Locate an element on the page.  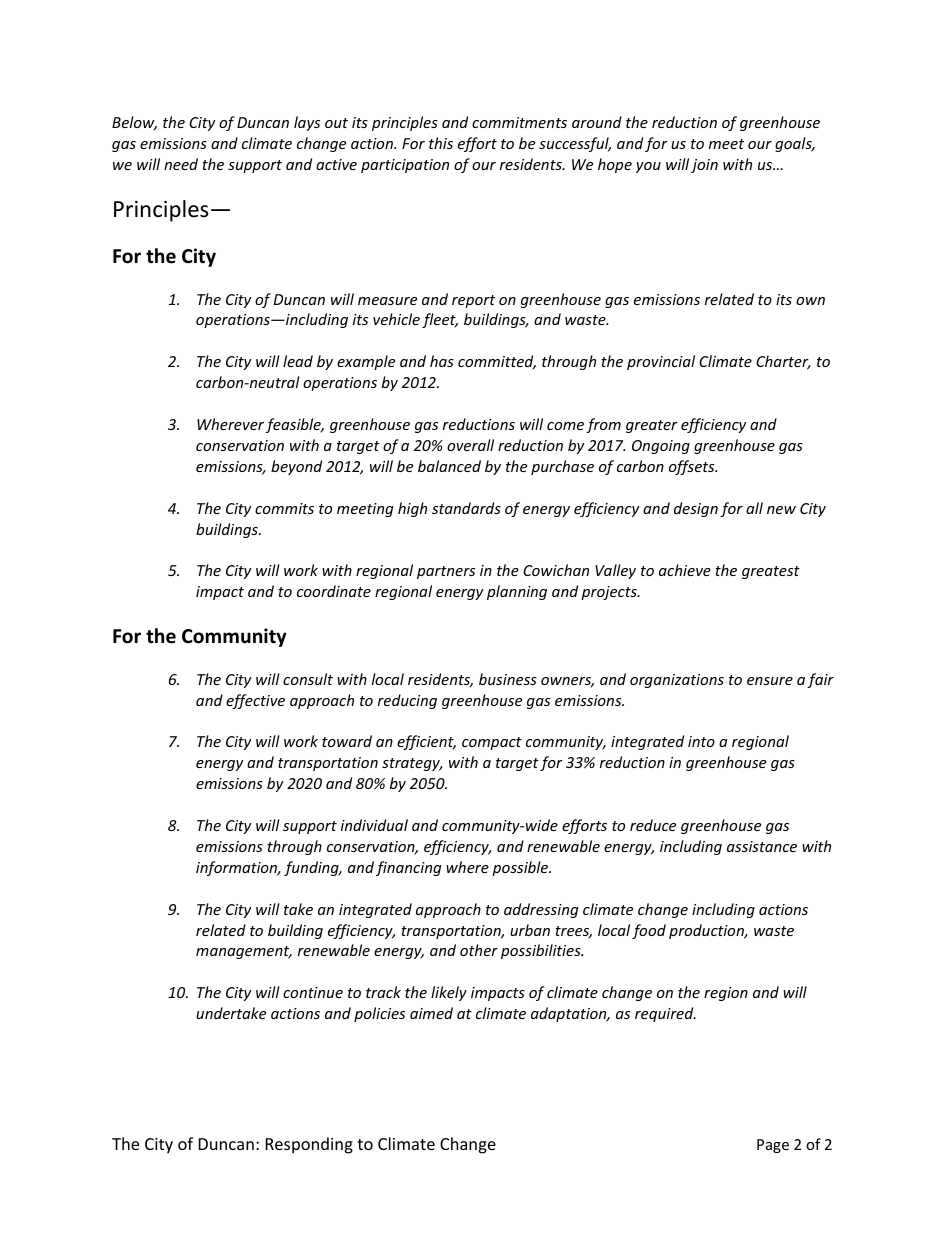
assistance is located at coordinates (762, 846).
